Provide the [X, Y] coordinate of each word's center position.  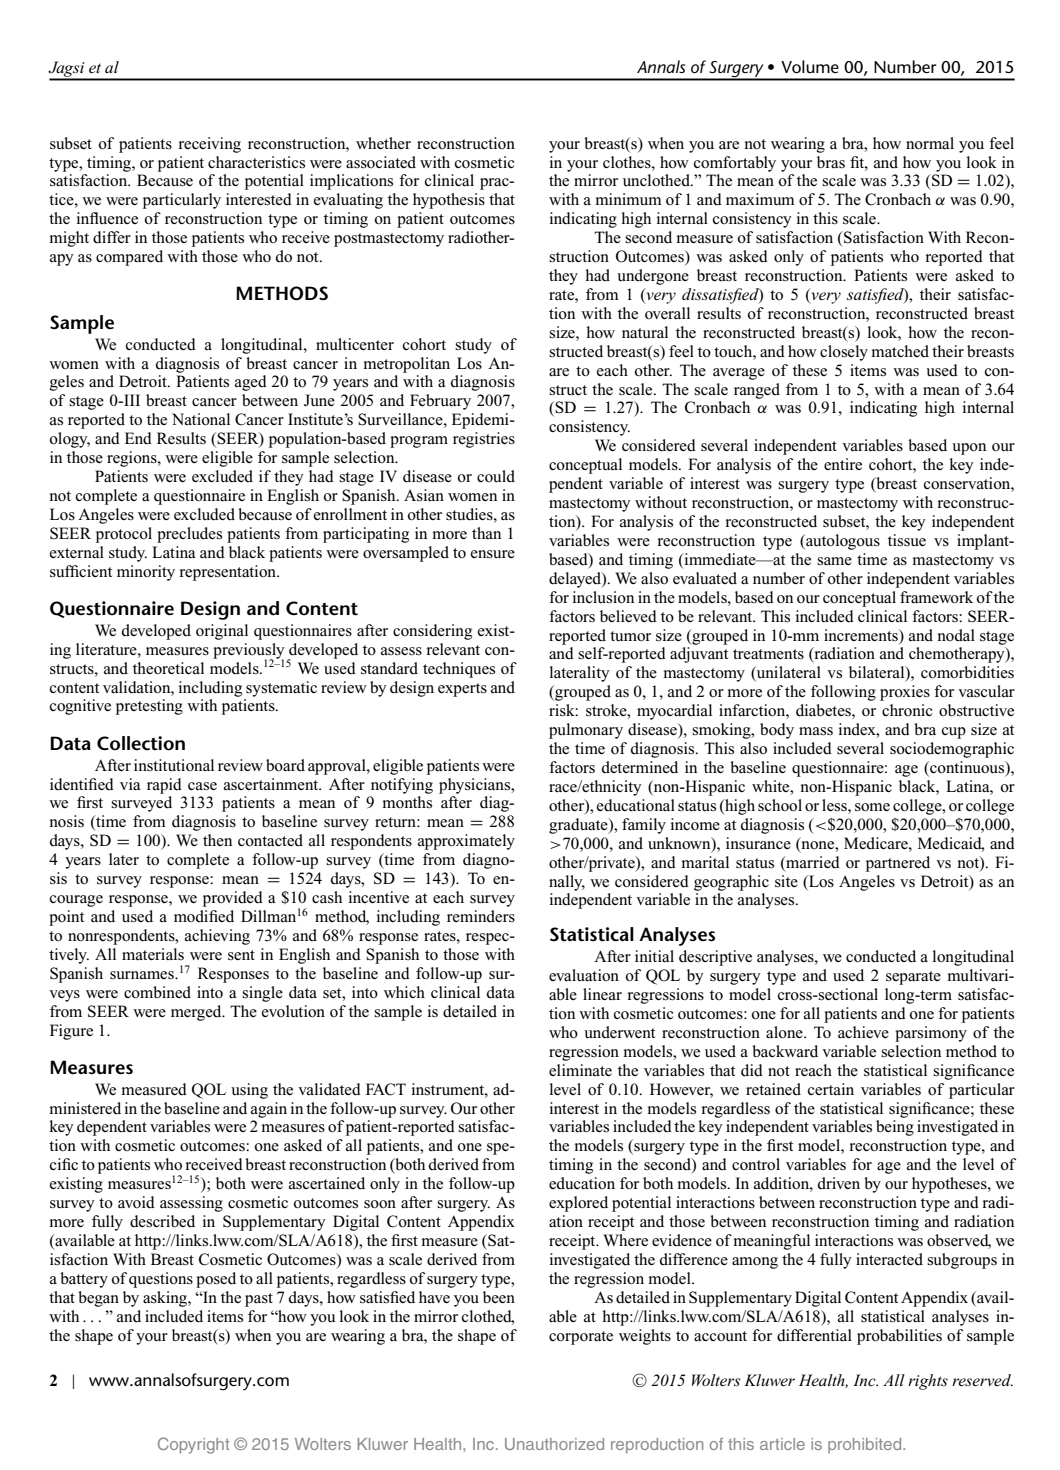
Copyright [193, 1445]
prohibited [866, 1446]
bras [831, 162]
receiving [210, 145]
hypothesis [449, 201]
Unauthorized [554, 1444]
